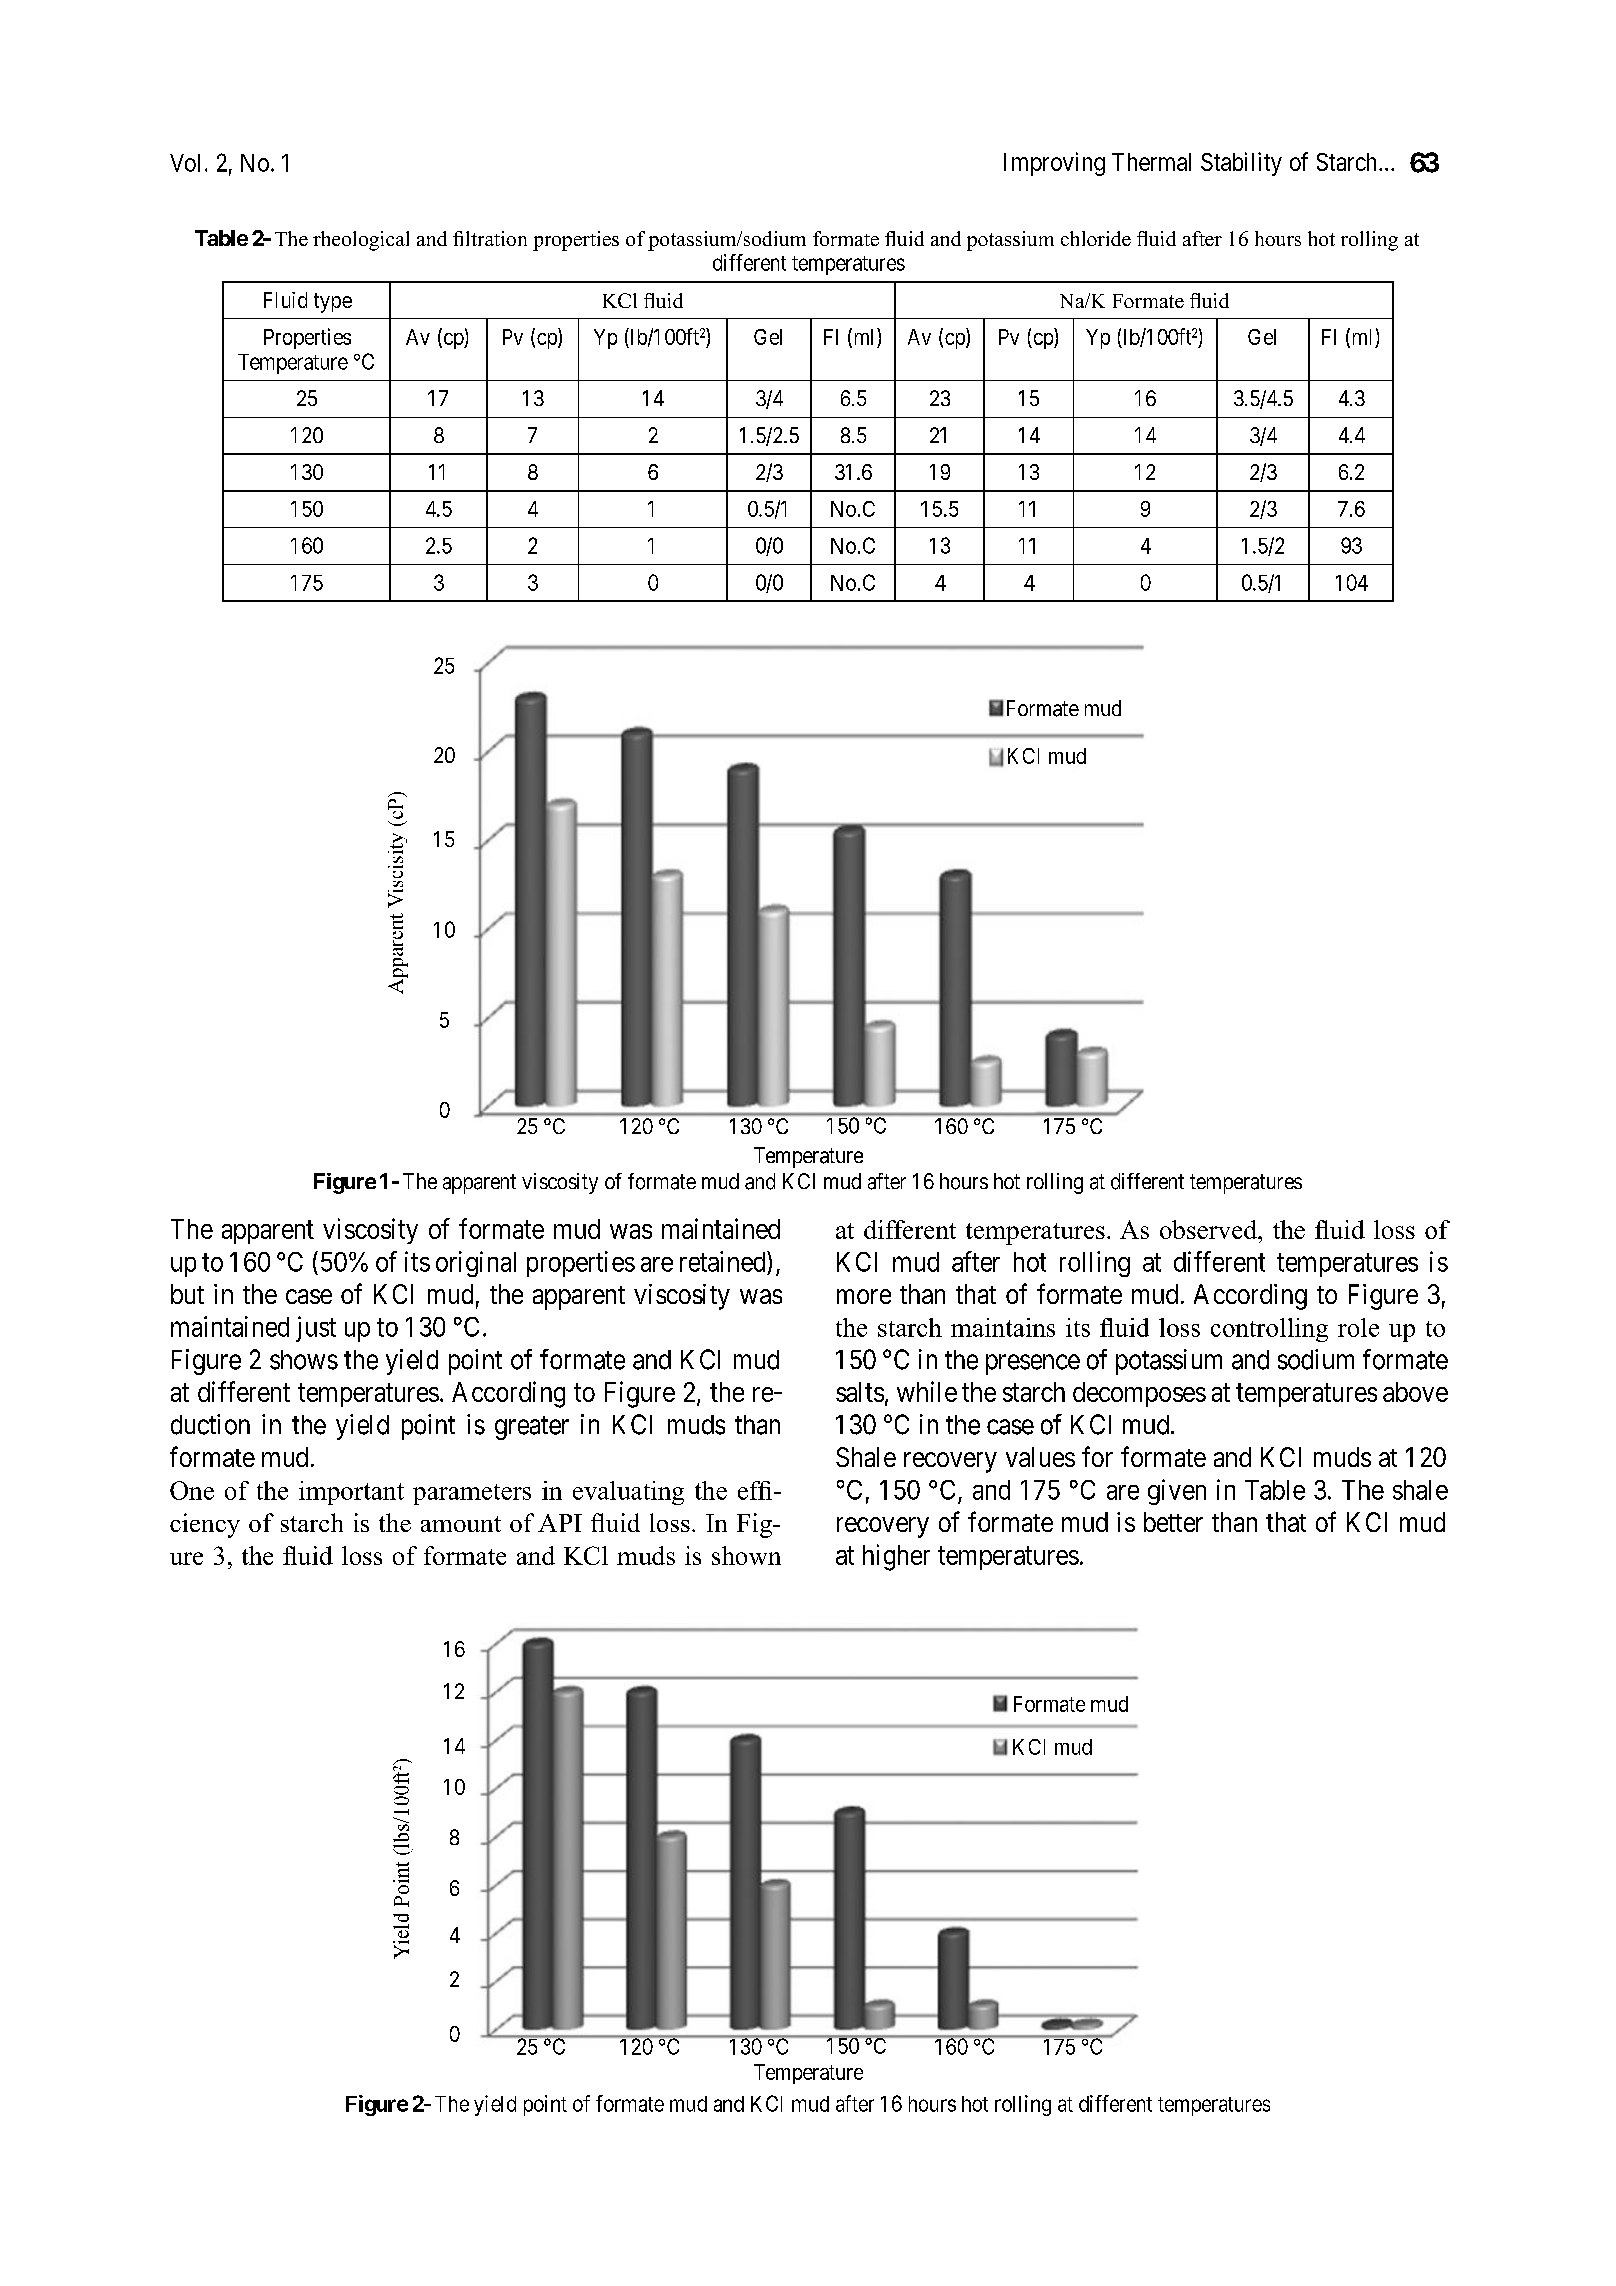 The image size is (1616, 2286). What do you see at coordinates (896, 1557) in the image?
I see `higher` at bounding box center [896, 1557].
